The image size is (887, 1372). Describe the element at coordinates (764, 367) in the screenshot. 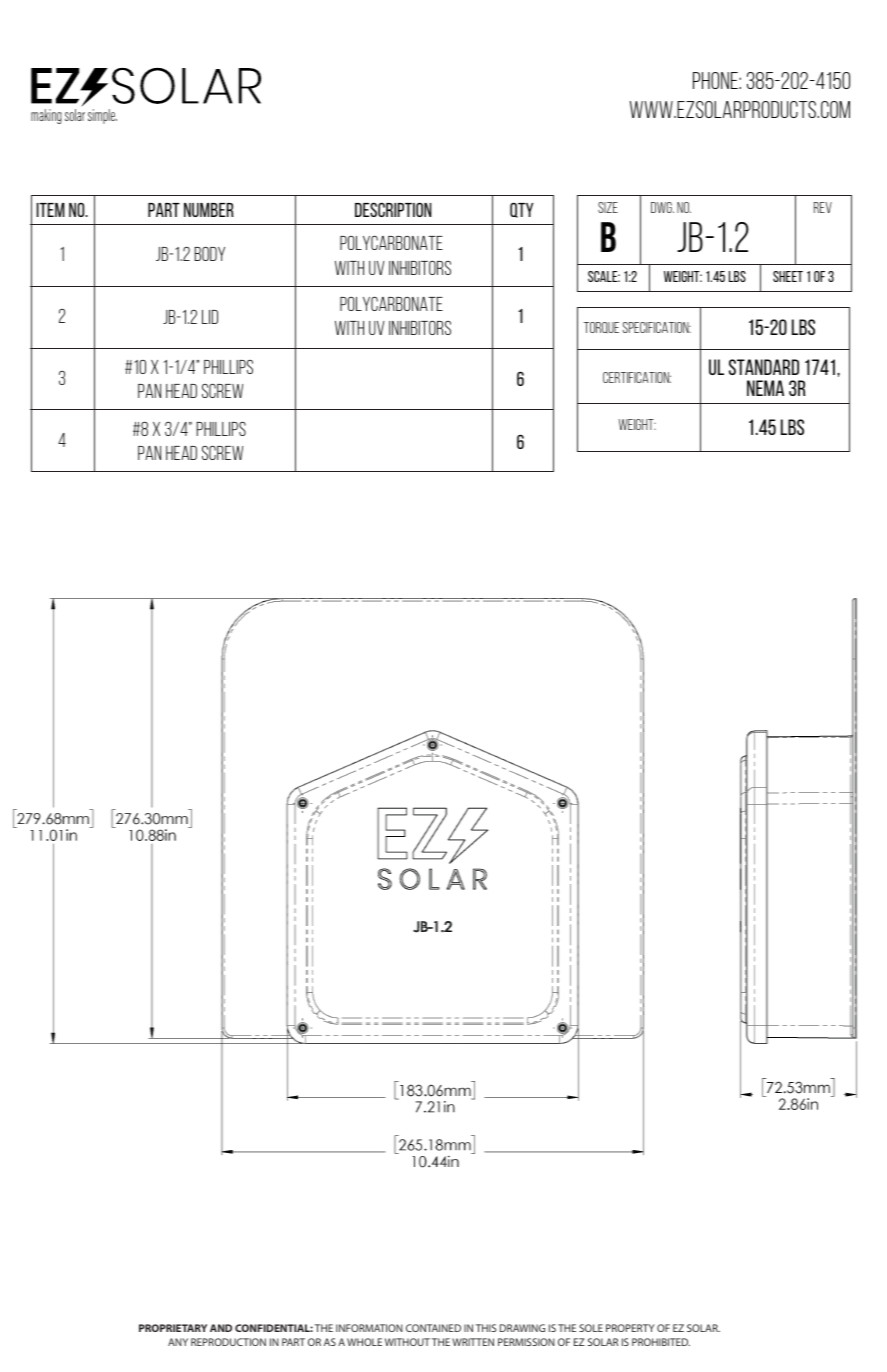

I see `Standard` at that location.
